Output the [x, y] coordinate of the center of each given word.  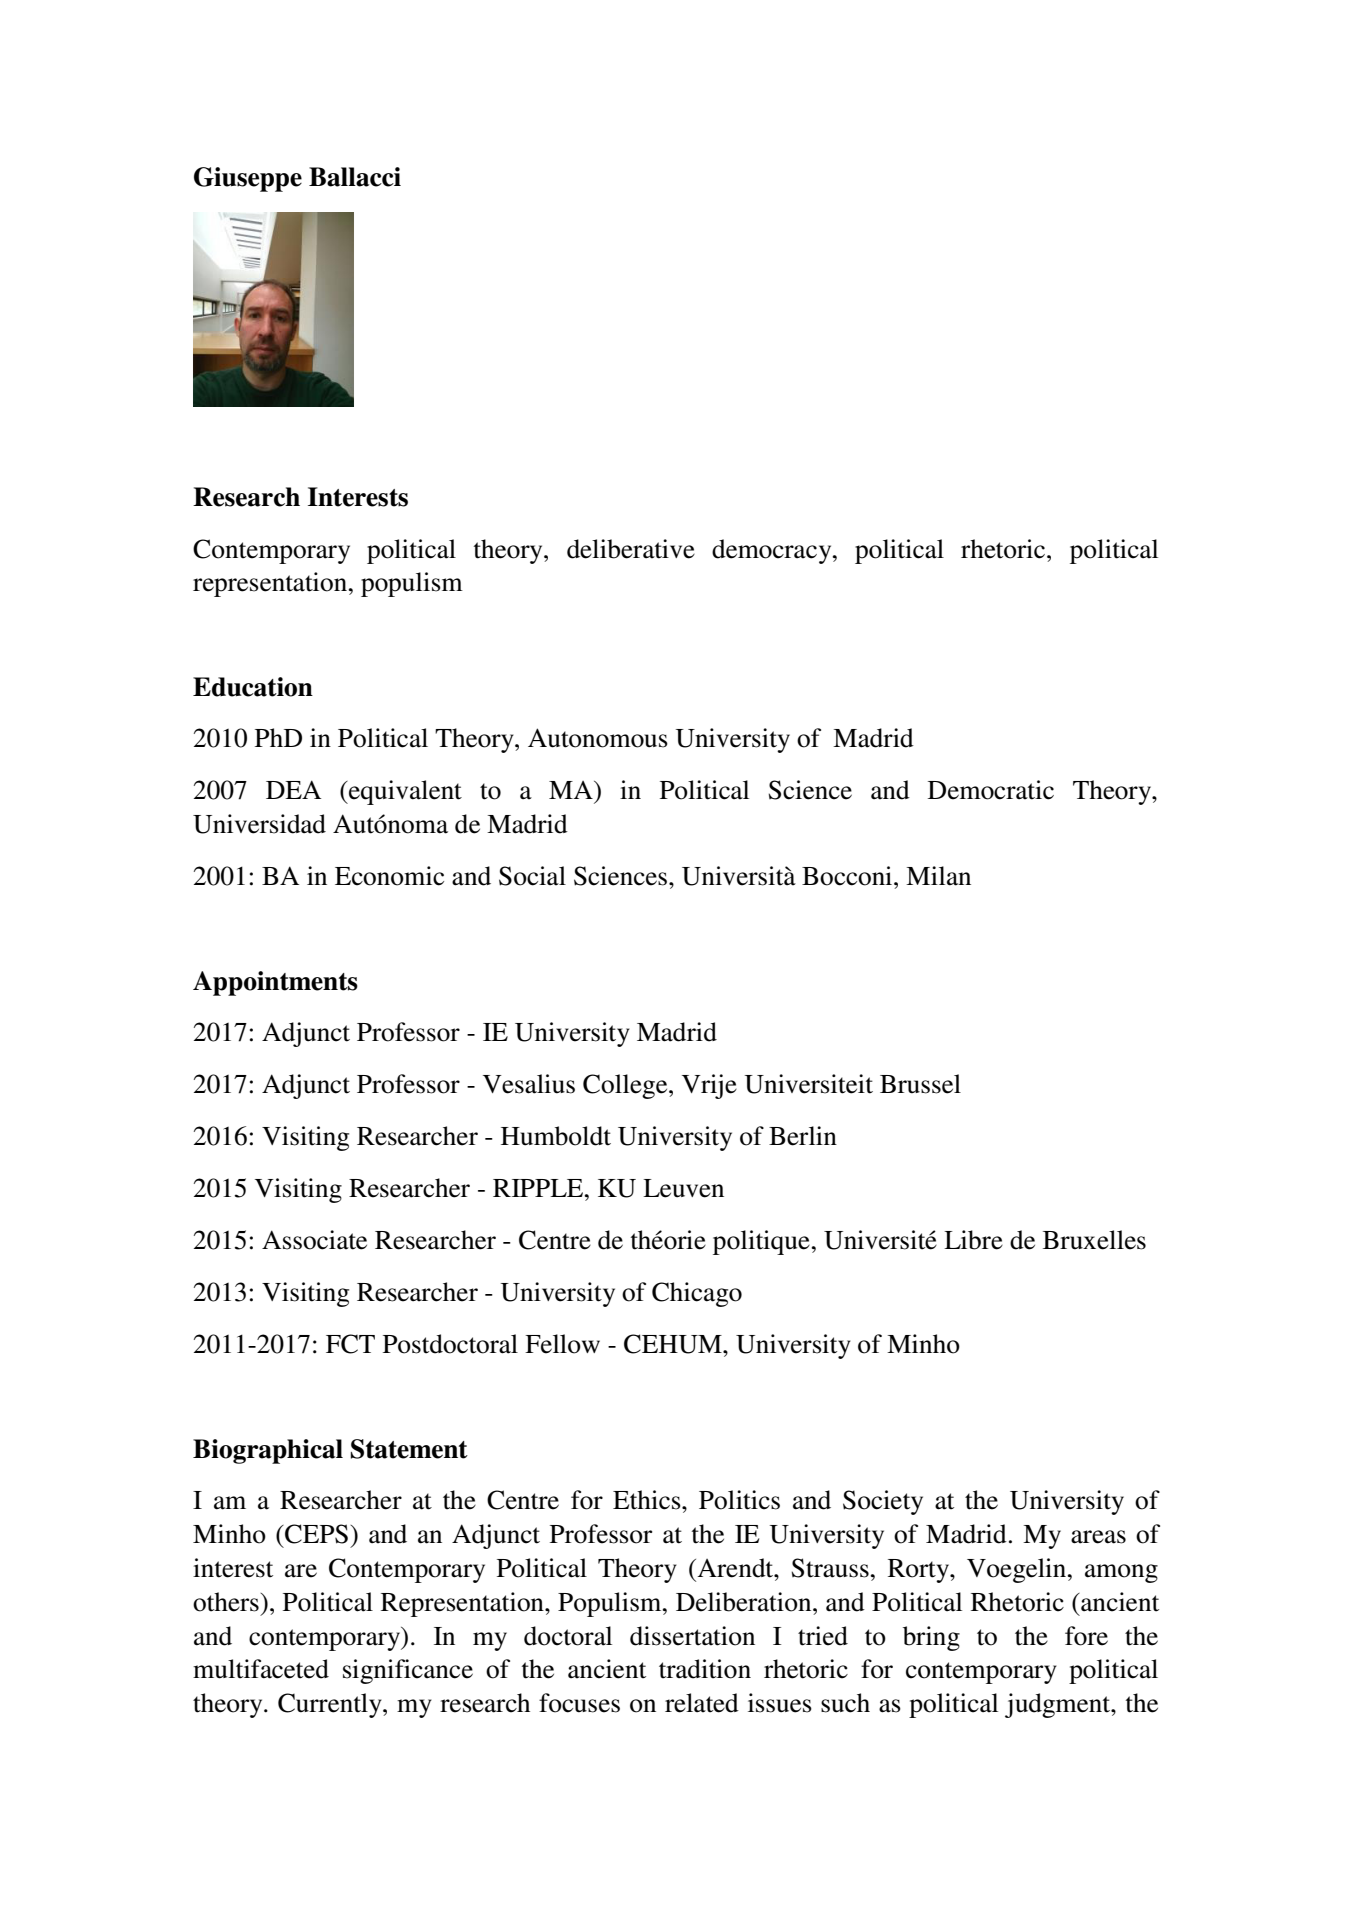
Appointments [275, 983]
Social [532, 876]
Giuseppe [248, 179]
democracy [773, 551]
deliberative [631, 549]
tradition [705, 1669]
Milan [938, 876]
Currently [331, 1705]
